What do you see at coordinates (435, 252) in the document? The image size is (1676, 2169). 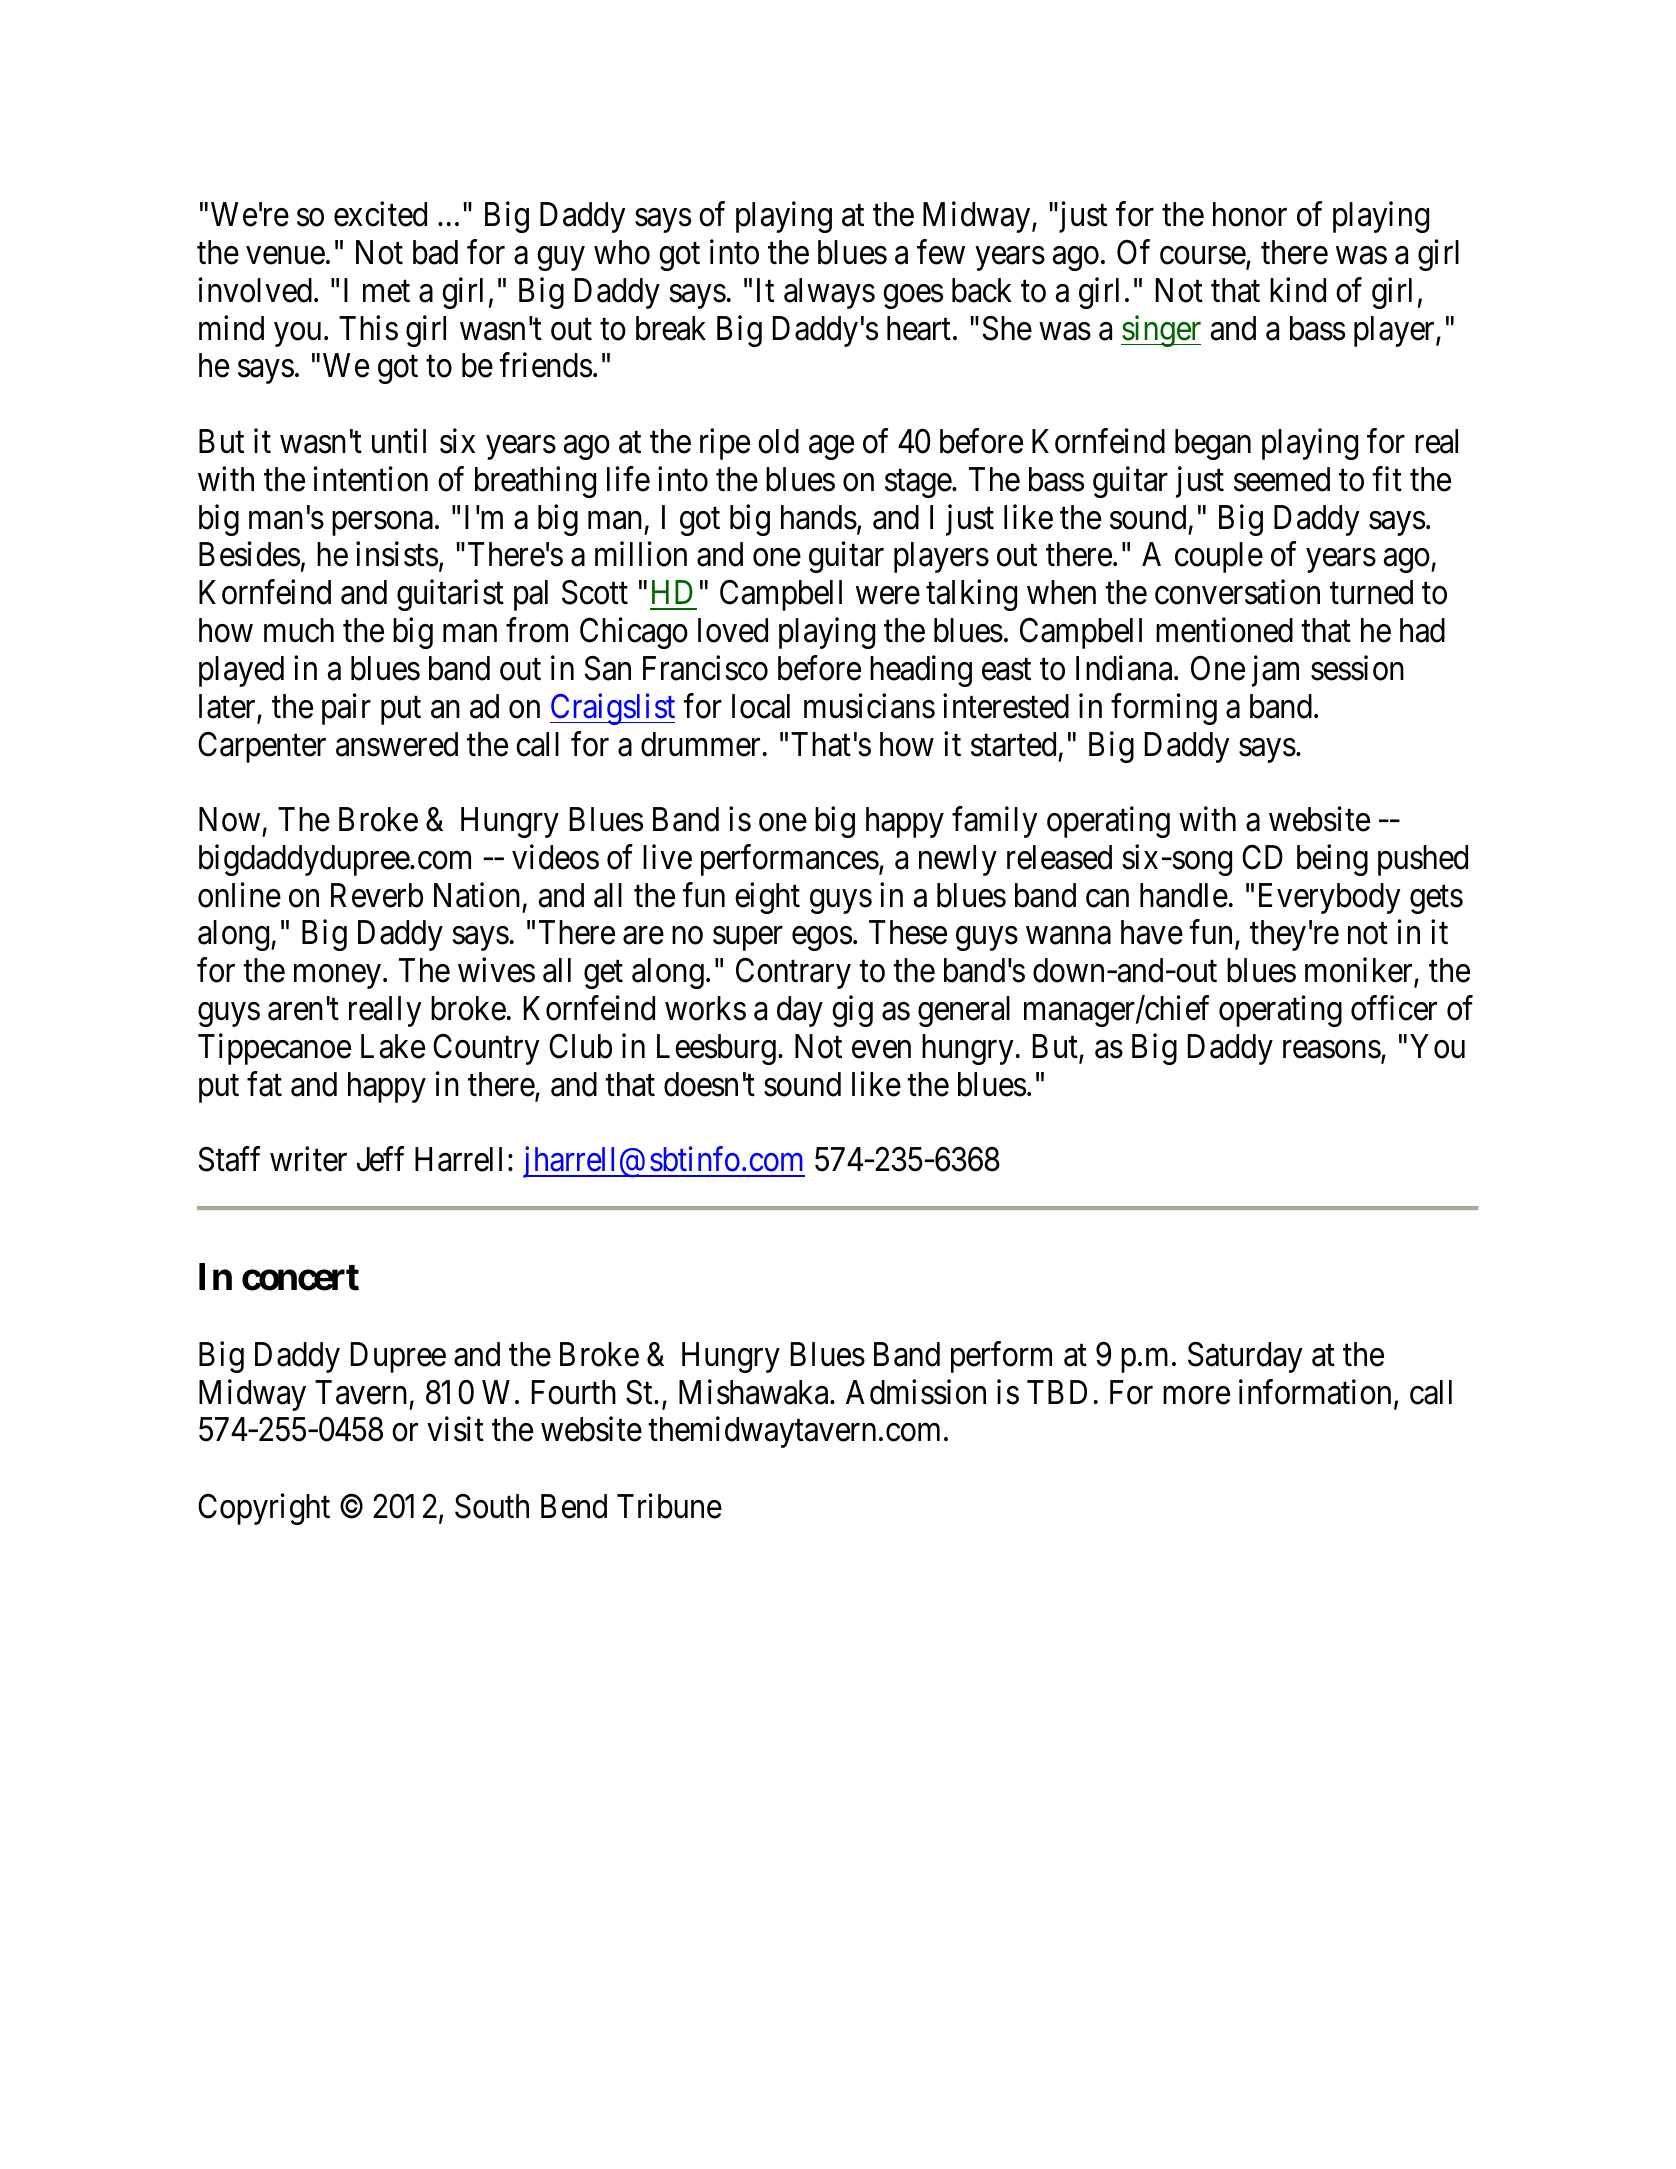 I see `bad` at bounding box center [435, 252].
